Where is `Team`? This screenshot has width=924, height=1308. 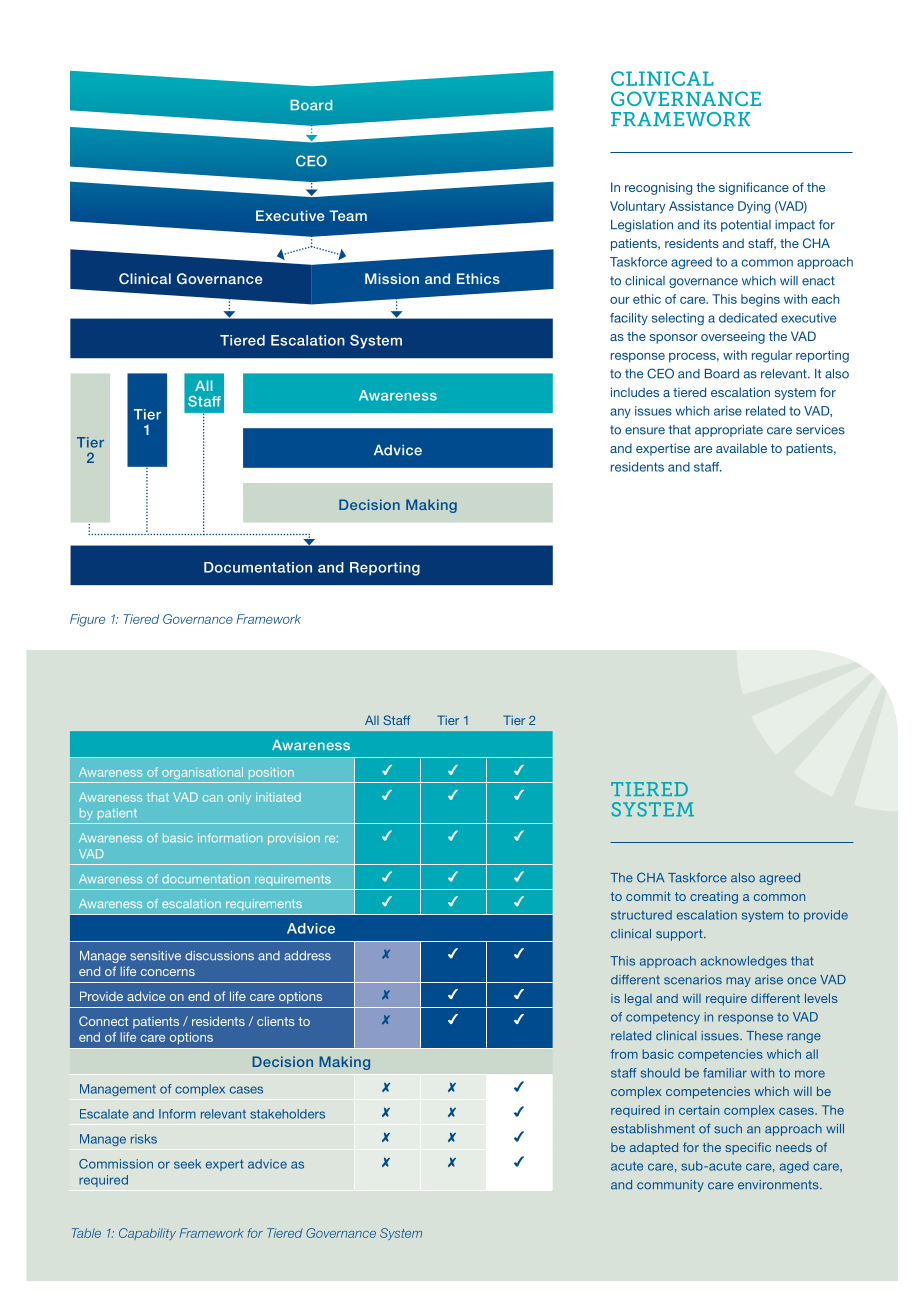 Team is located at coordinates (348, 215).
